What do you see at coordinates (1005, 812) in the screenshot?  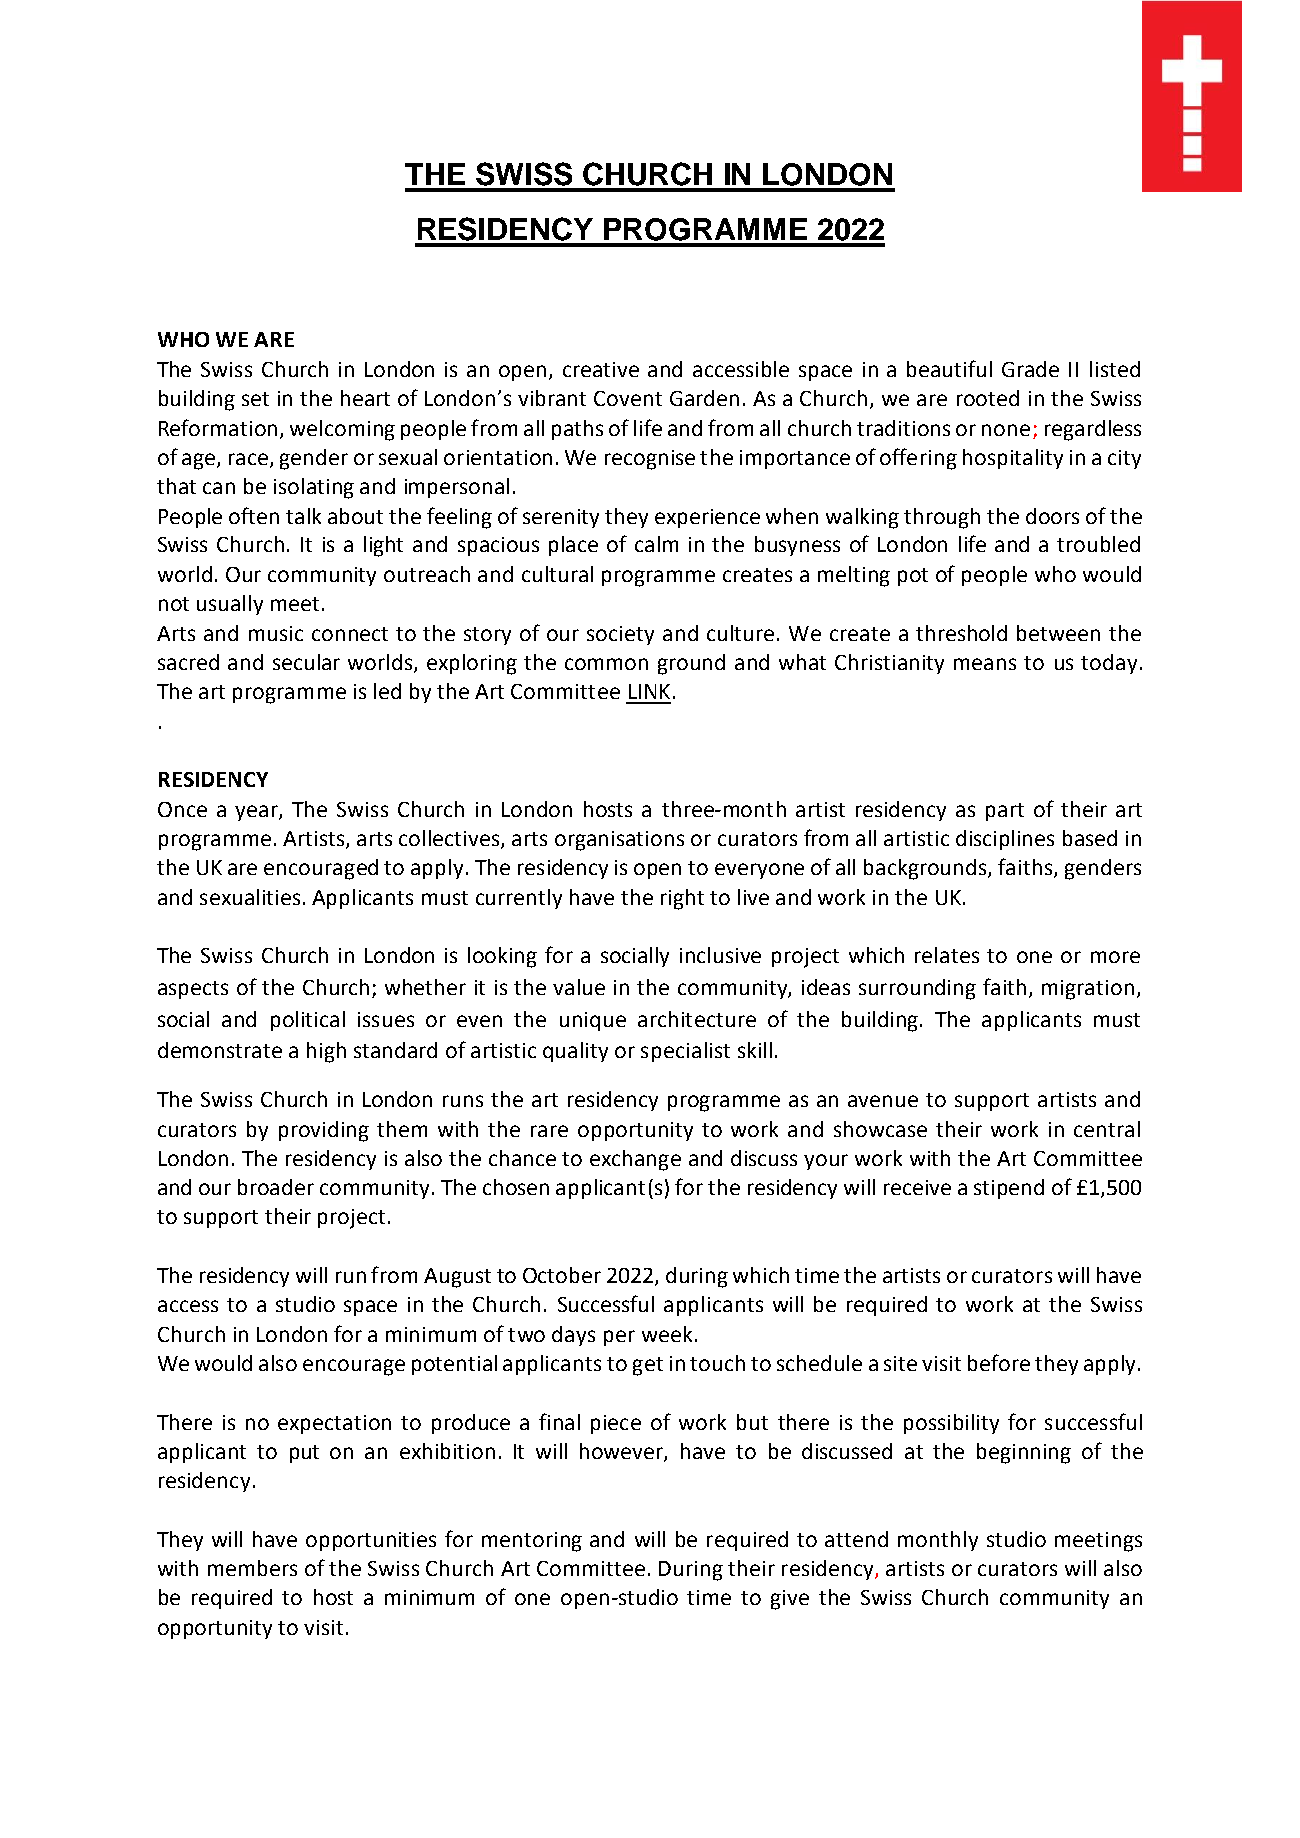 I see `part` at bounding box center [1005, 812].
